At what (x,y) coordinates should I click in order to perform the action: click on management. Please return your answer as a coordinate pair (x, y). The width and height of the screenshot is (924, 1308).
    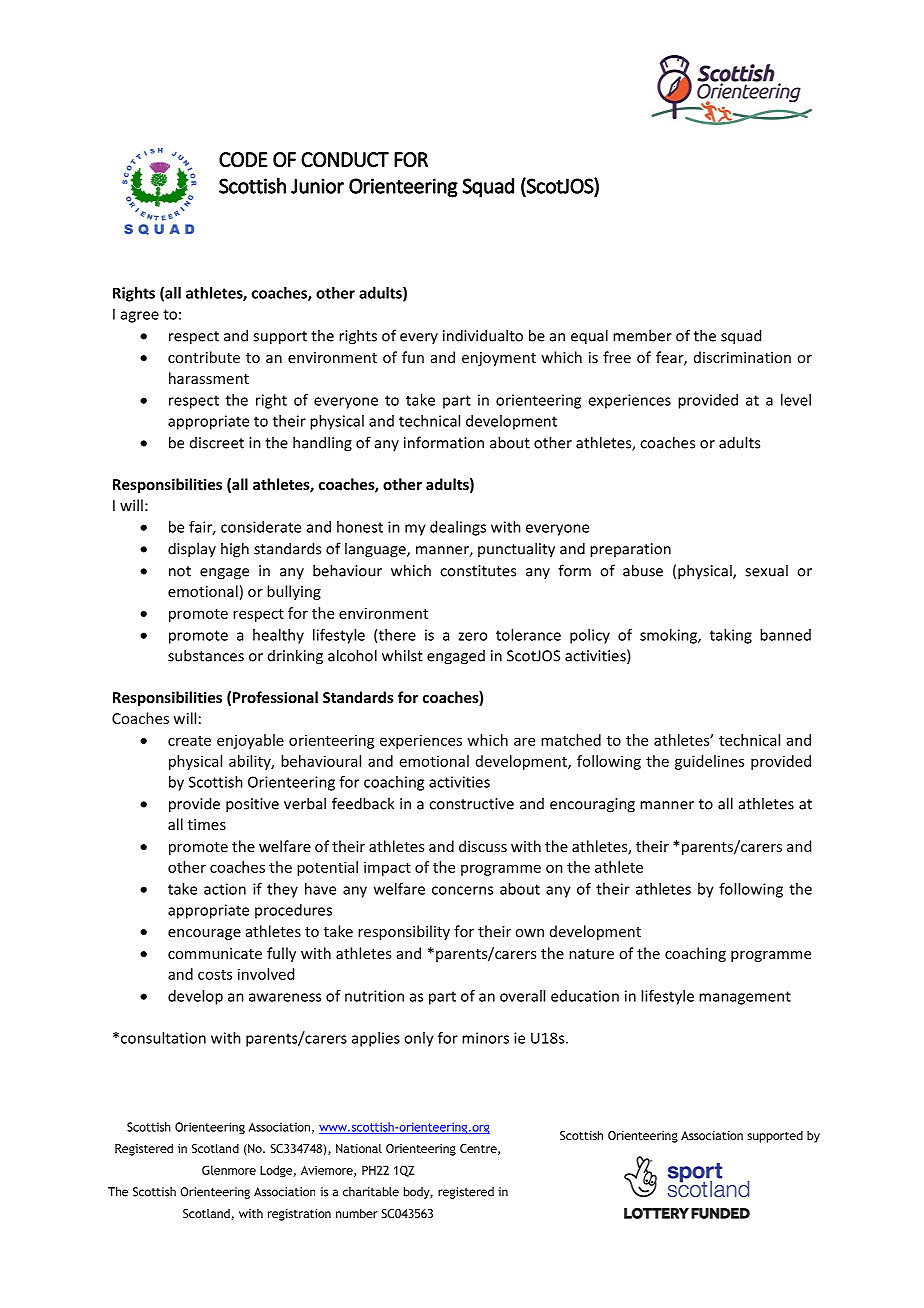
    Looking at the image, I should click on (745, 998).
